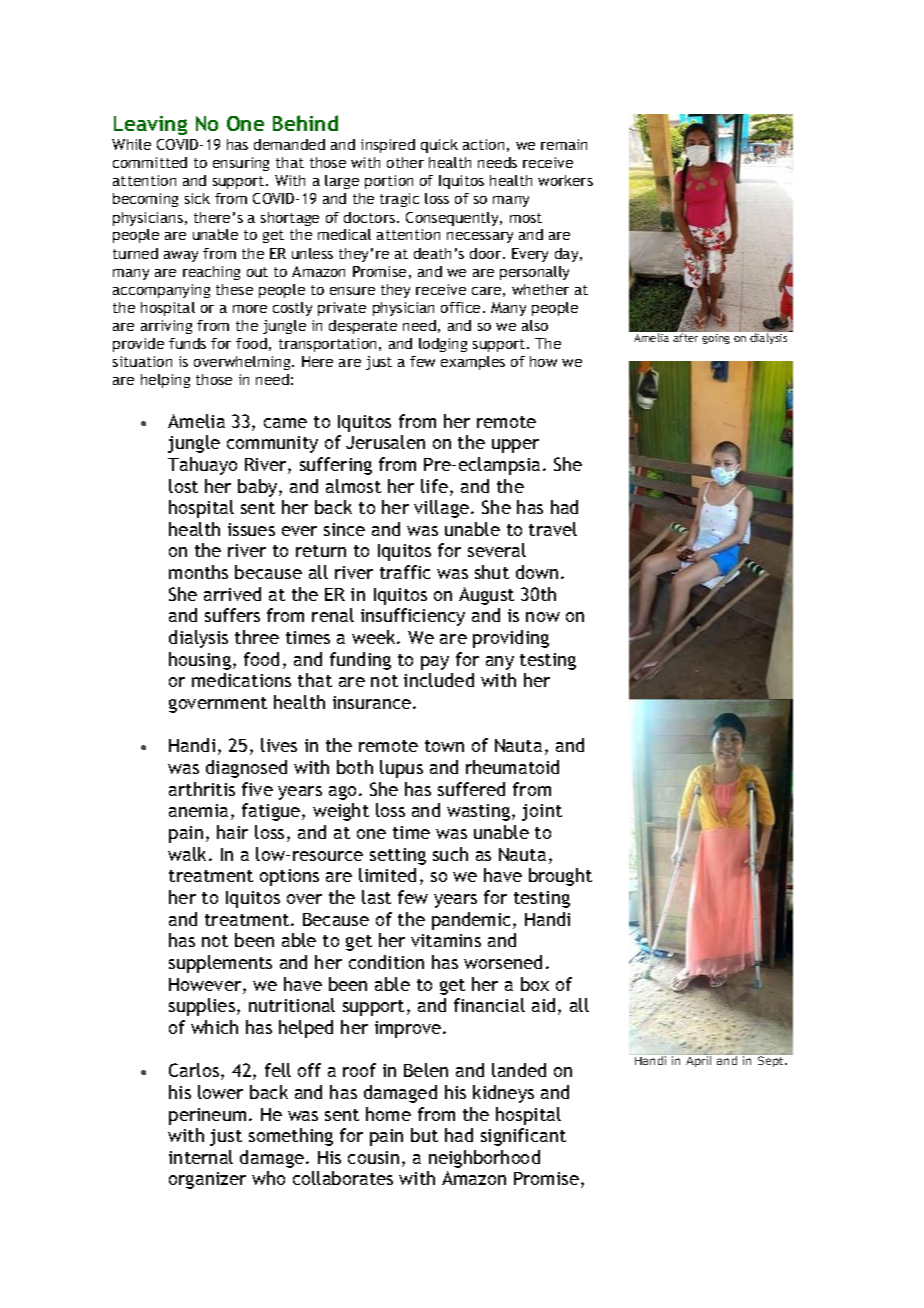 The height and width of the document is (1308, 924). I want to click on suffering, so click(336, 466).
